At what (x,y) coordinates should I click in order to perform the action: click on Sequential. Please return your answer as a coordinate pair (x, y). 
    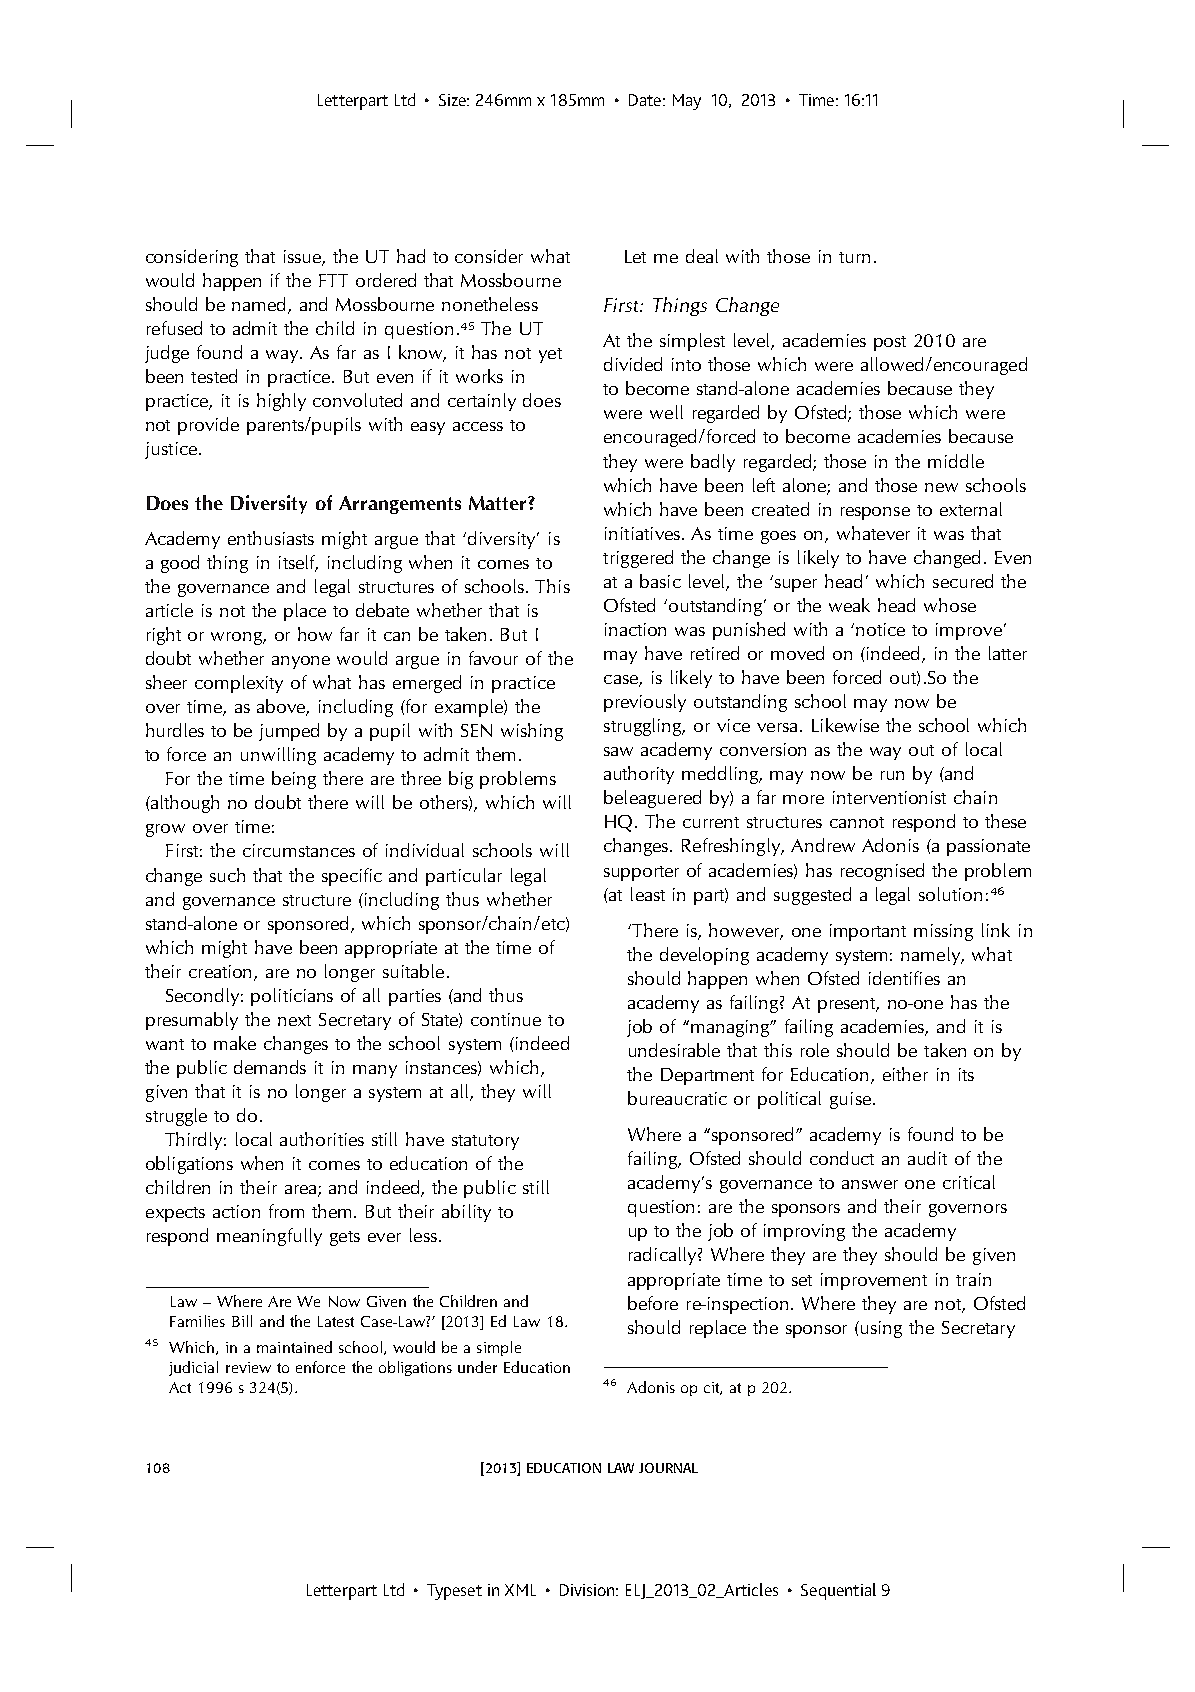
    Looking at the image, I should click on (838, 1591).
